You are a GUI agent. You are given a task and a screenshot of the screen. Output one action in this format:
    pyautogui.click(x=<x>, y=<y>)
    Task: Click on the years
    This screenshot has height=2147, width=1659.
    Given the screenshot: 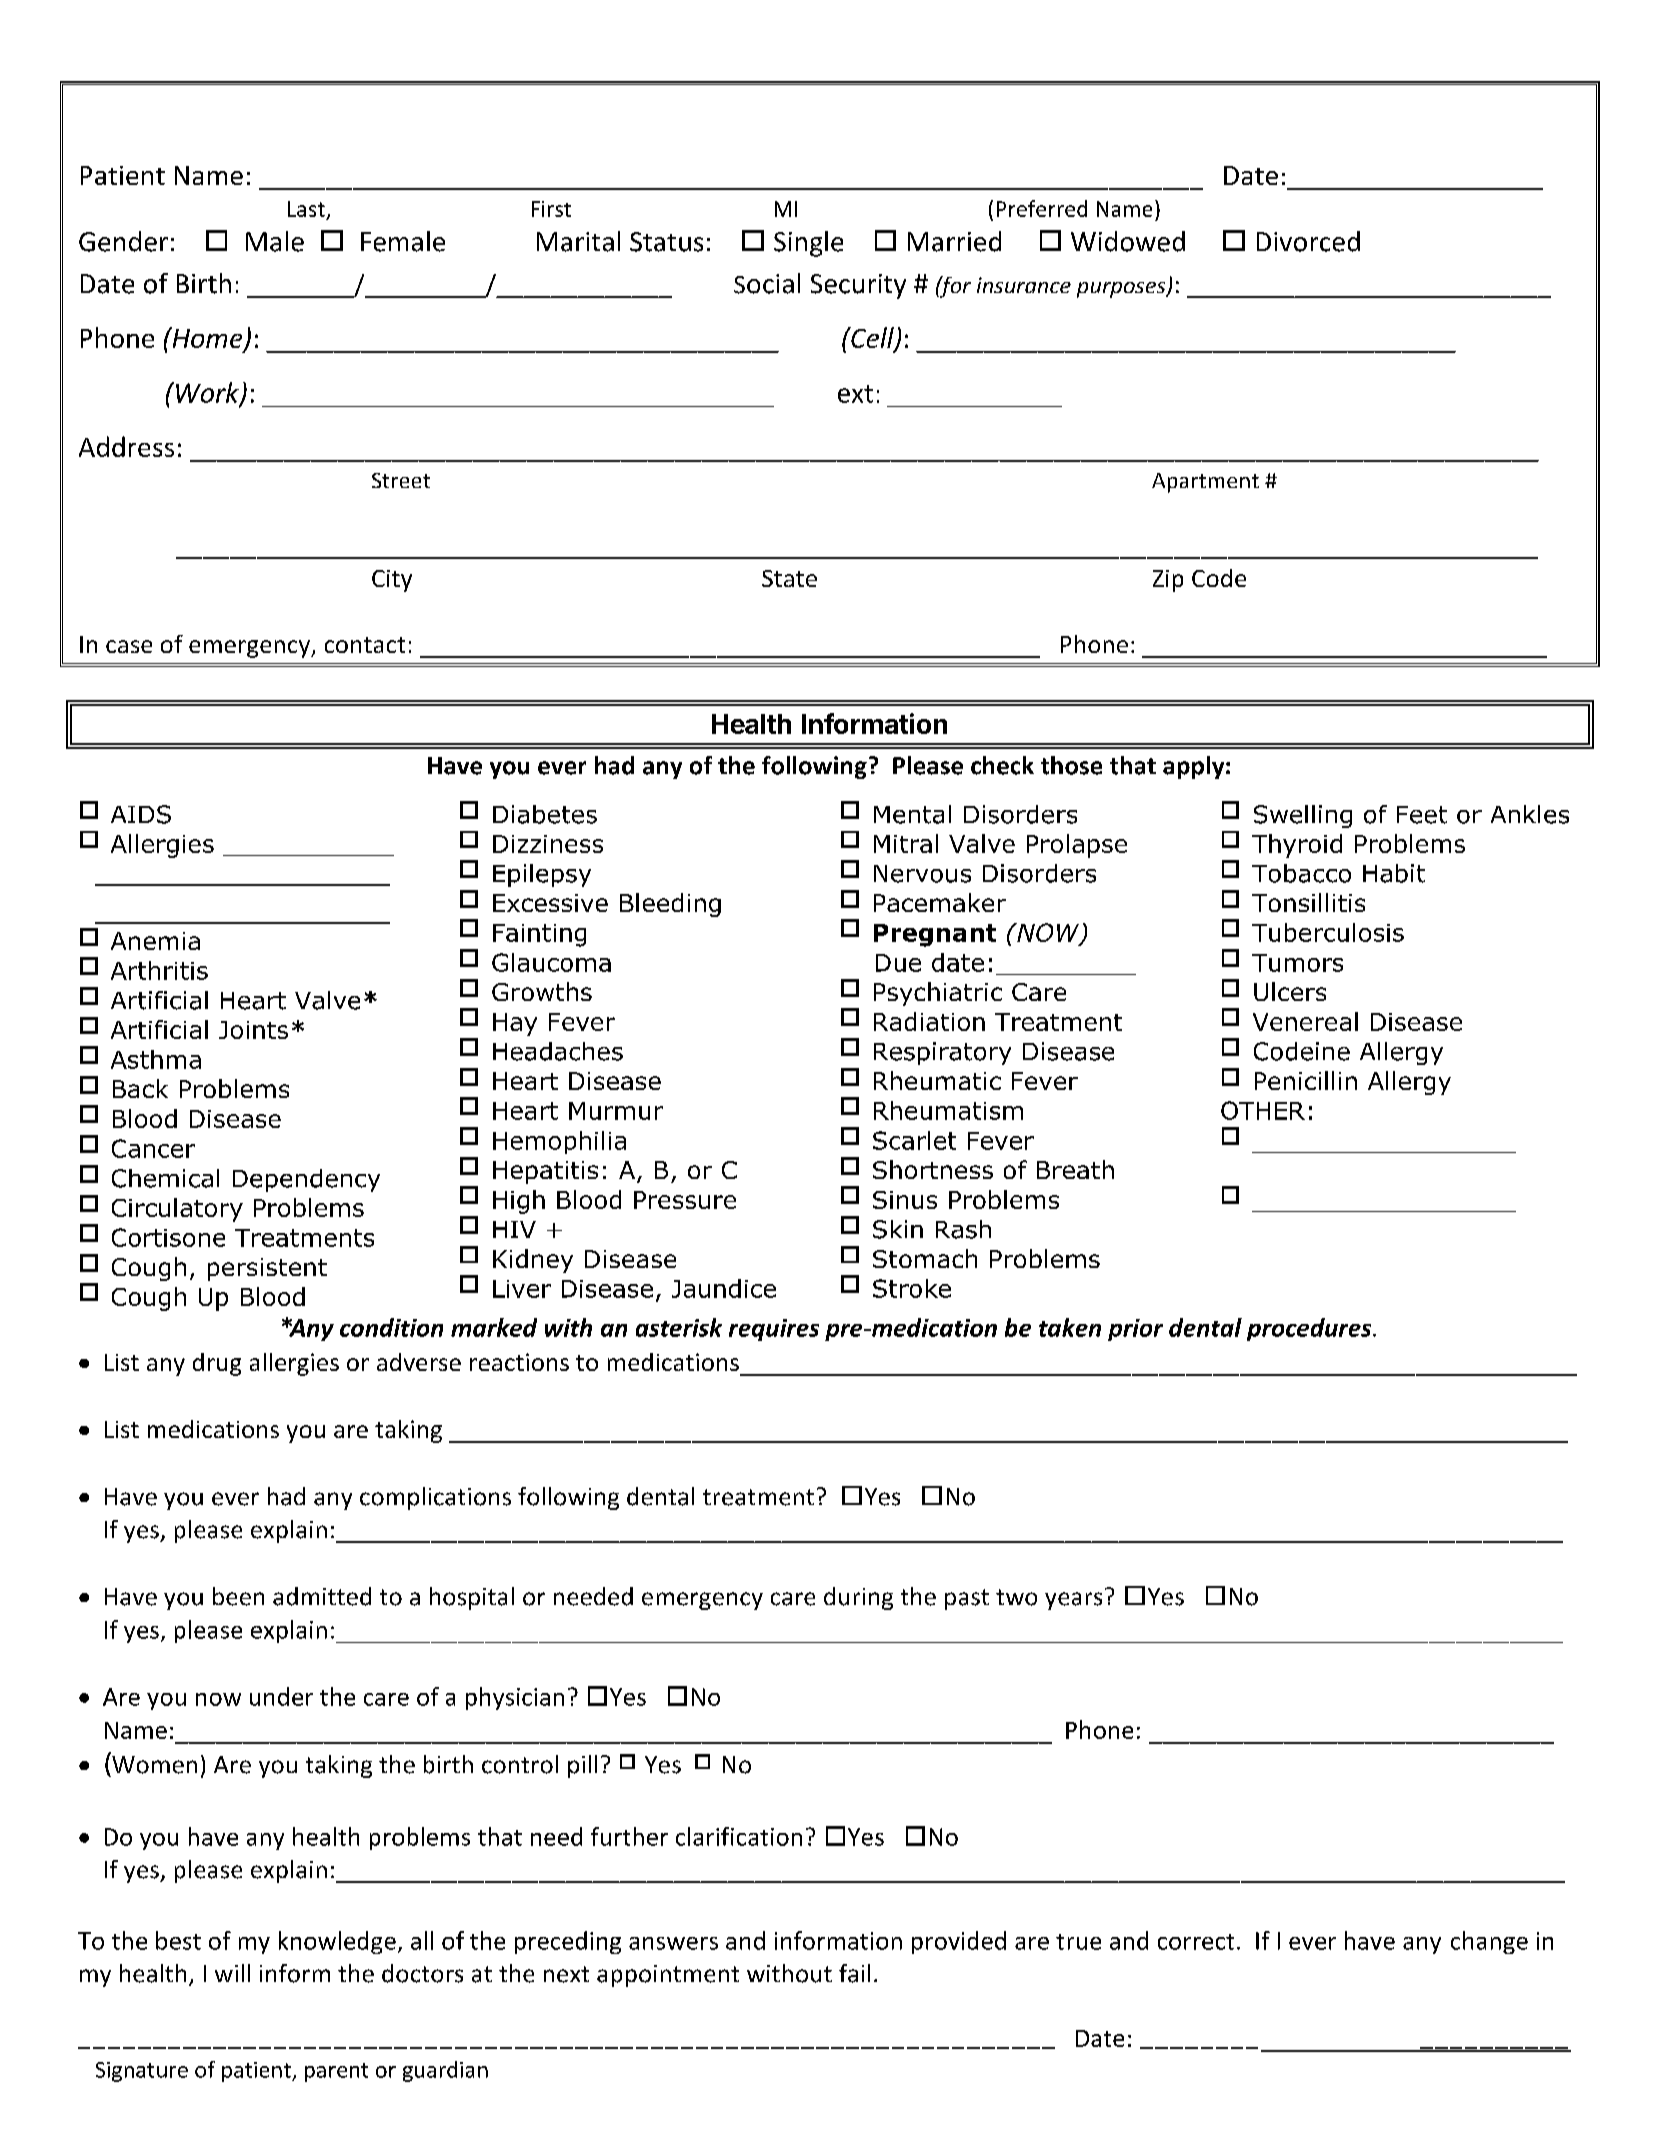 What is the action you would take?
    pyautogui.click(x=1073, y=1601)
